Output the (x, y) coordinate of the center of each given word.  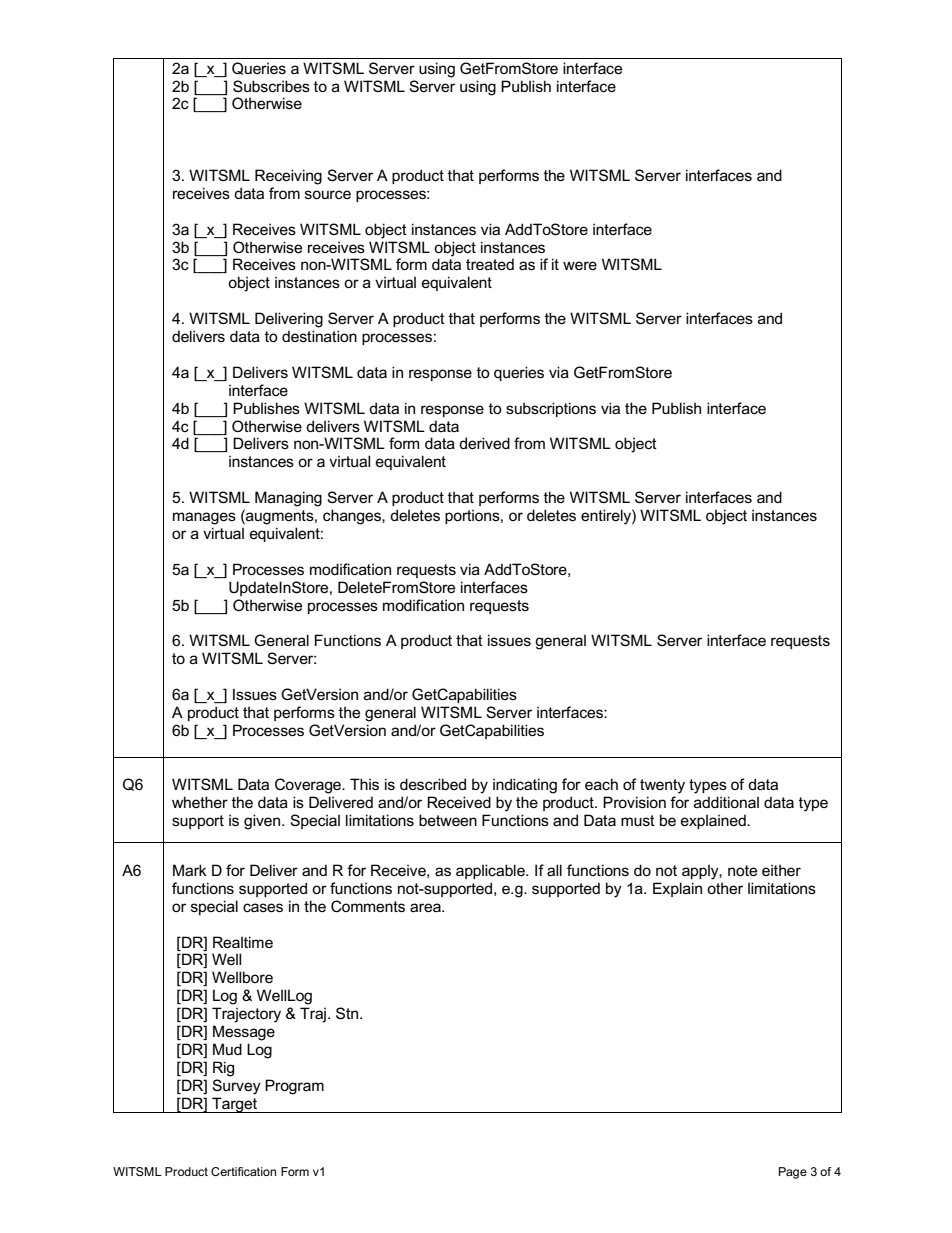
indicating (525, 786)
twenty (662, 786)
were (580, 265)
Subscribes (271, 86)
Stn (348, 1013)
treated (490, 264)
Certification (243, 1171)
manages (204, 518)
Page (793, 1173)
